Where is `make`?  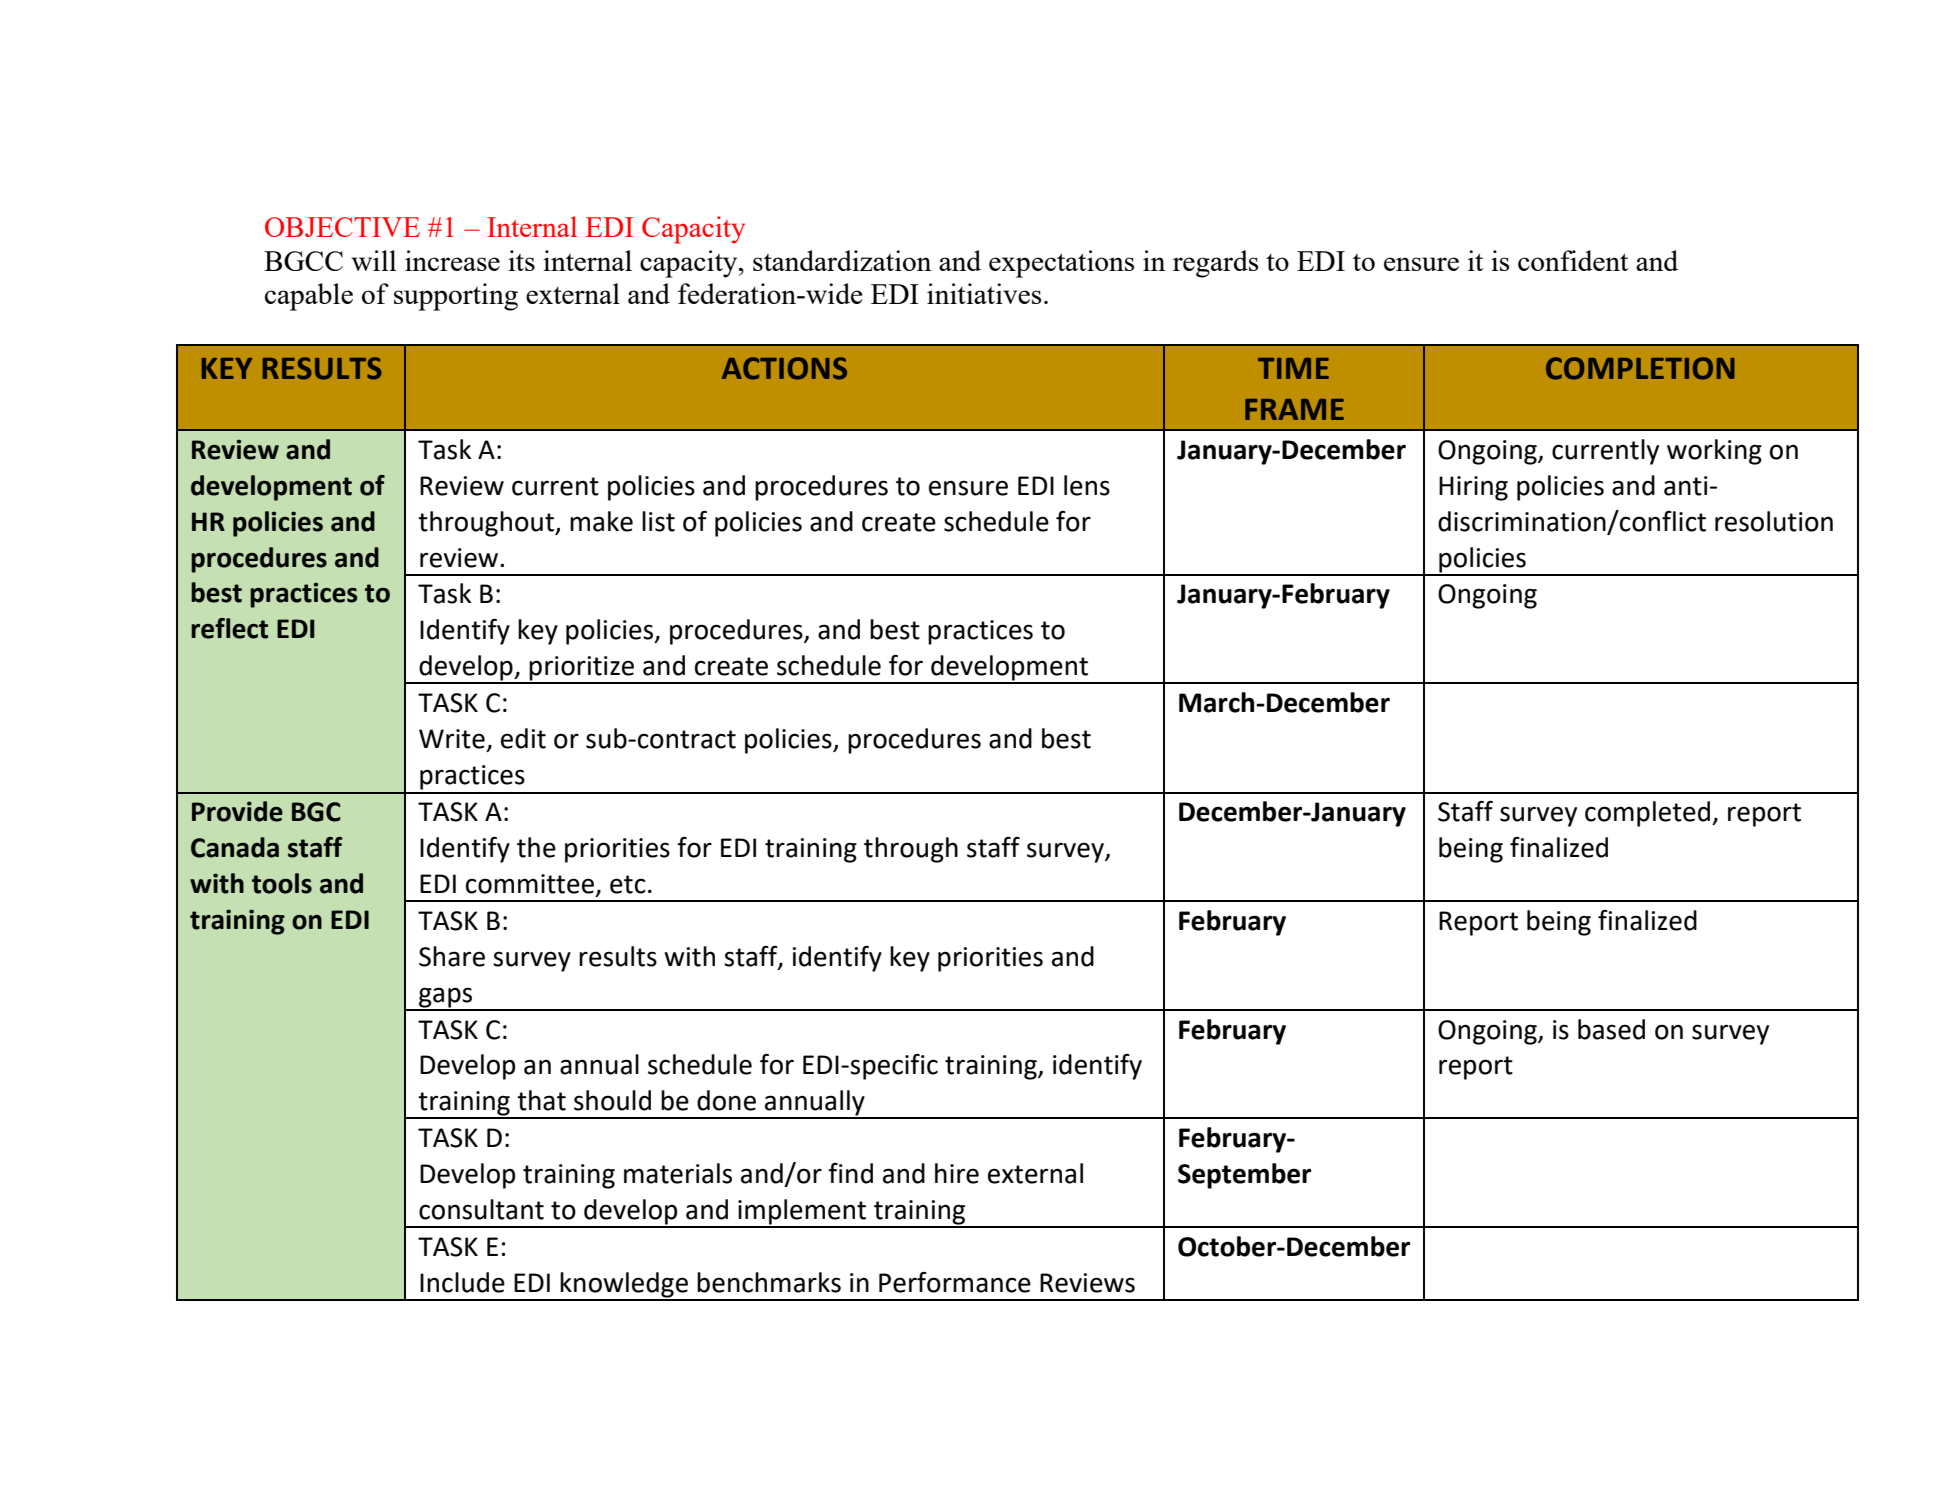
make is located at coordinates (601, 521).
